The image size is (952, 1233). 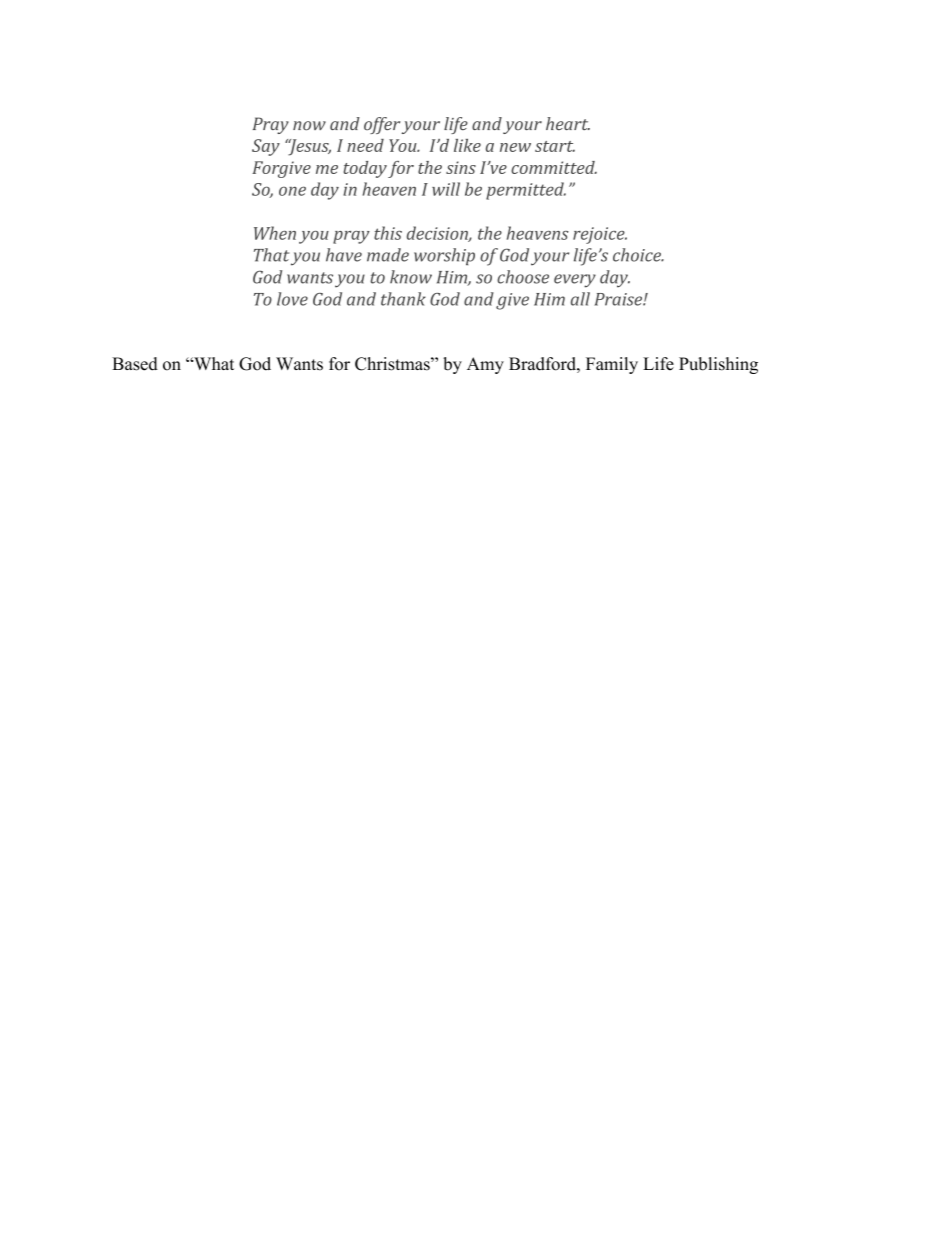 I want to click on will, so click(x=446, y=189).
